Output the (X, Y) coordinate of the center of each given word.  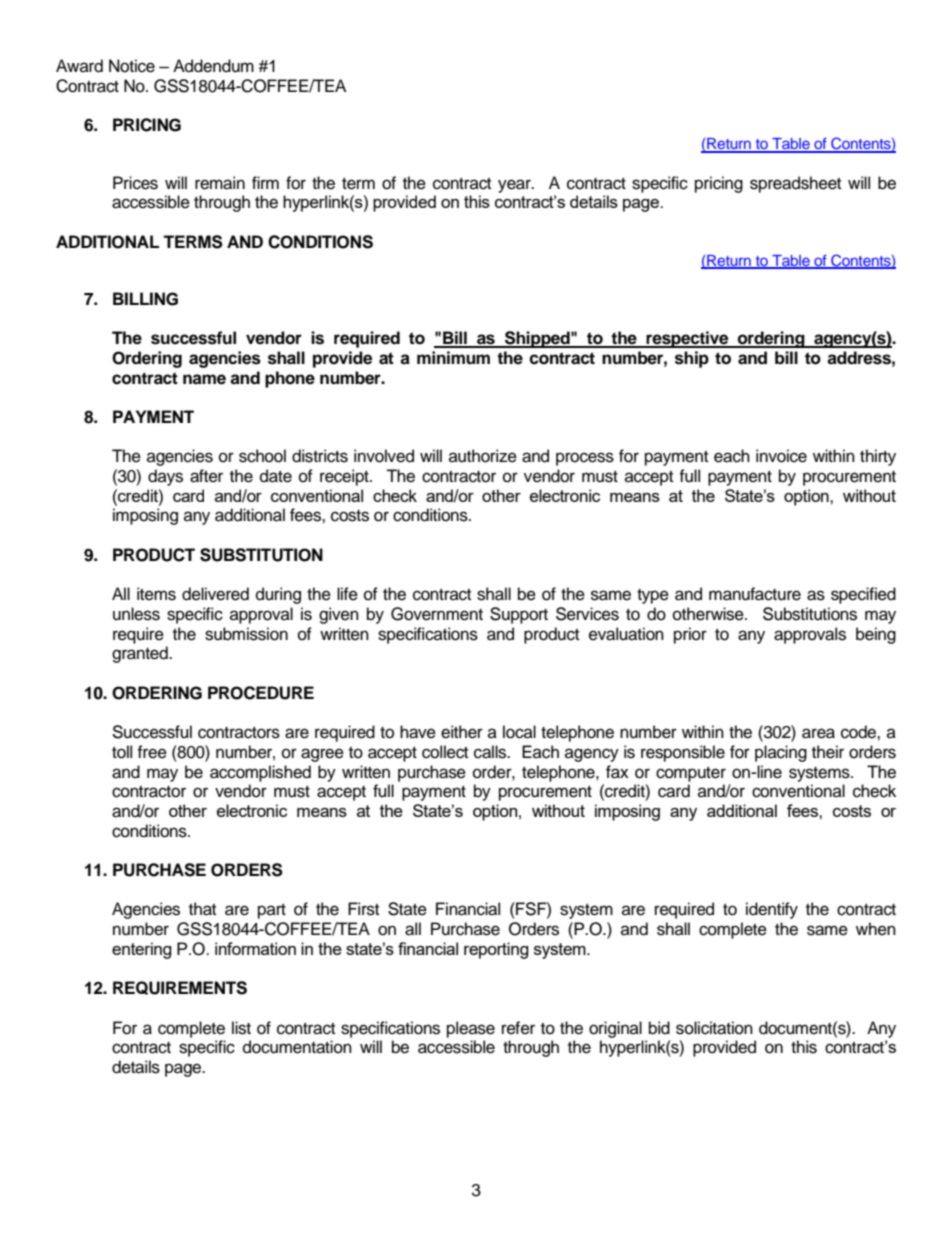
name (204, 379)
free (152, 752)
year (515, 186)
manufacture (755, 594)
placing (781, 753)
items (156, 594)
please (471, 1029)
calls (491, 752)
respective (688, 339)
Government (437, 614)
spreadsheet (795, 184)
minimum (453, 358)
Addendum (213, 66)
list (241, 1028)
